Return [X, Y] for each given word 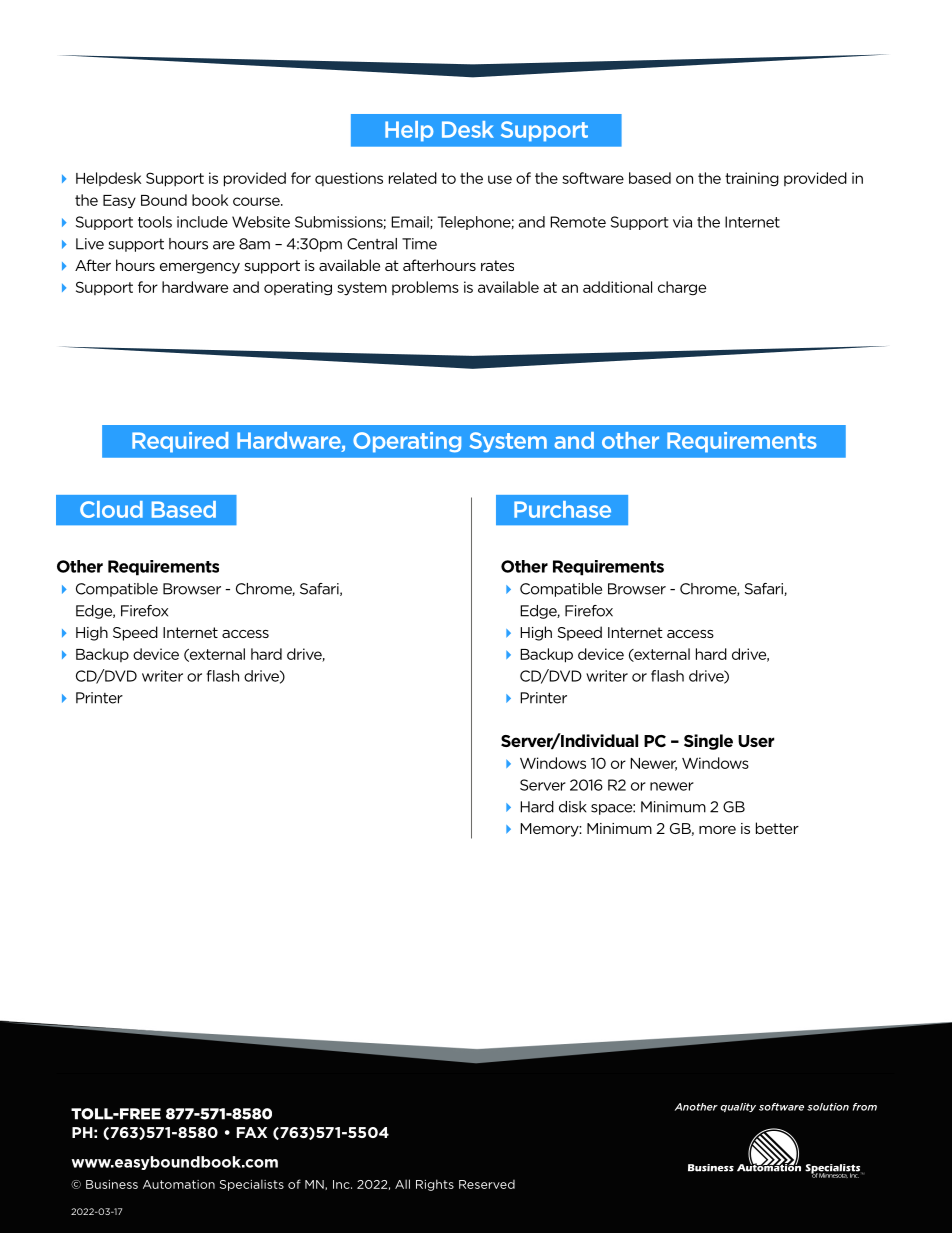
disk [573, 807]
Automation [179, 1184]
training [752, 179]
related [413, 178]
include [202, 222]
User [756, 741]
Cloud [111, 509]
